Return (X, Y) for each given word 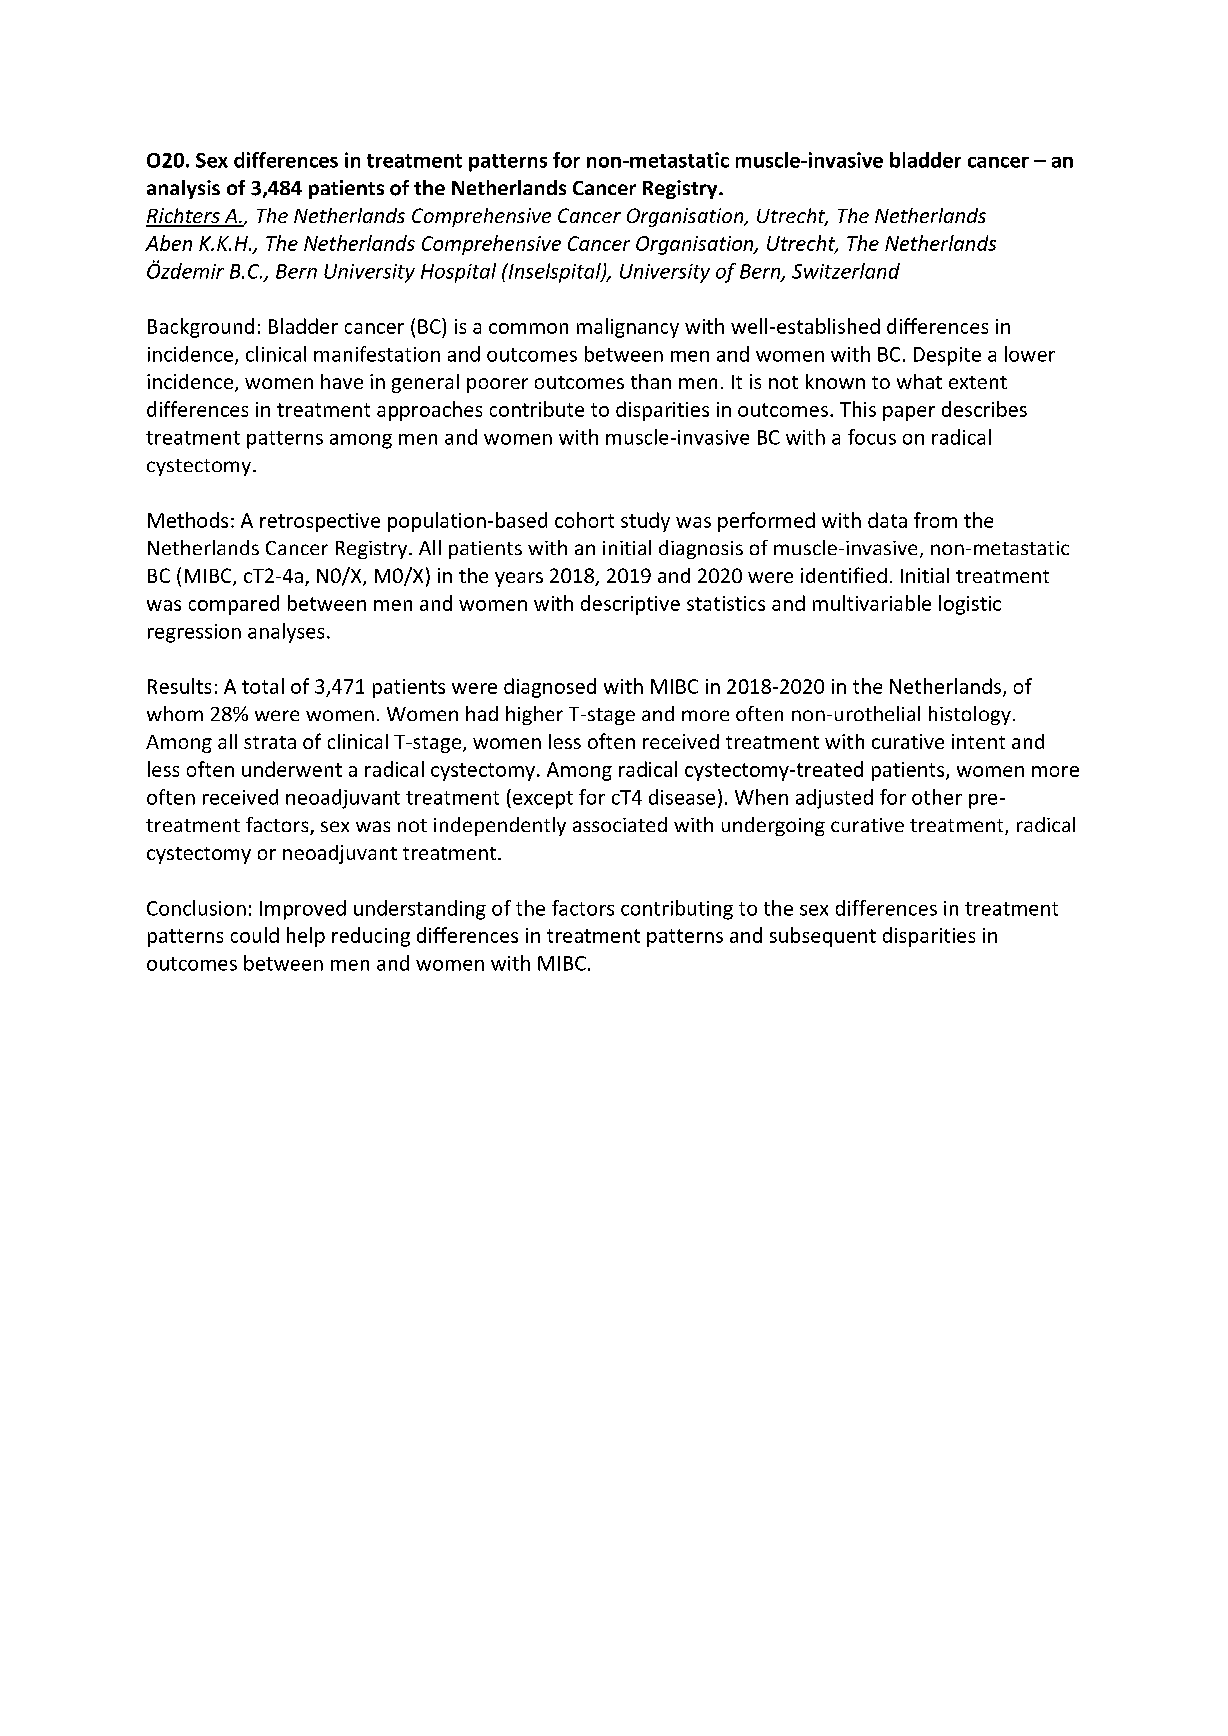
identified (844, 575)
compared (234, 605)
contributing (677, 910)
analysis (183, 189)
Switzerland (846, 271)
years (519, 579)
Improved (303, 910)
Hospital (458, 273)
